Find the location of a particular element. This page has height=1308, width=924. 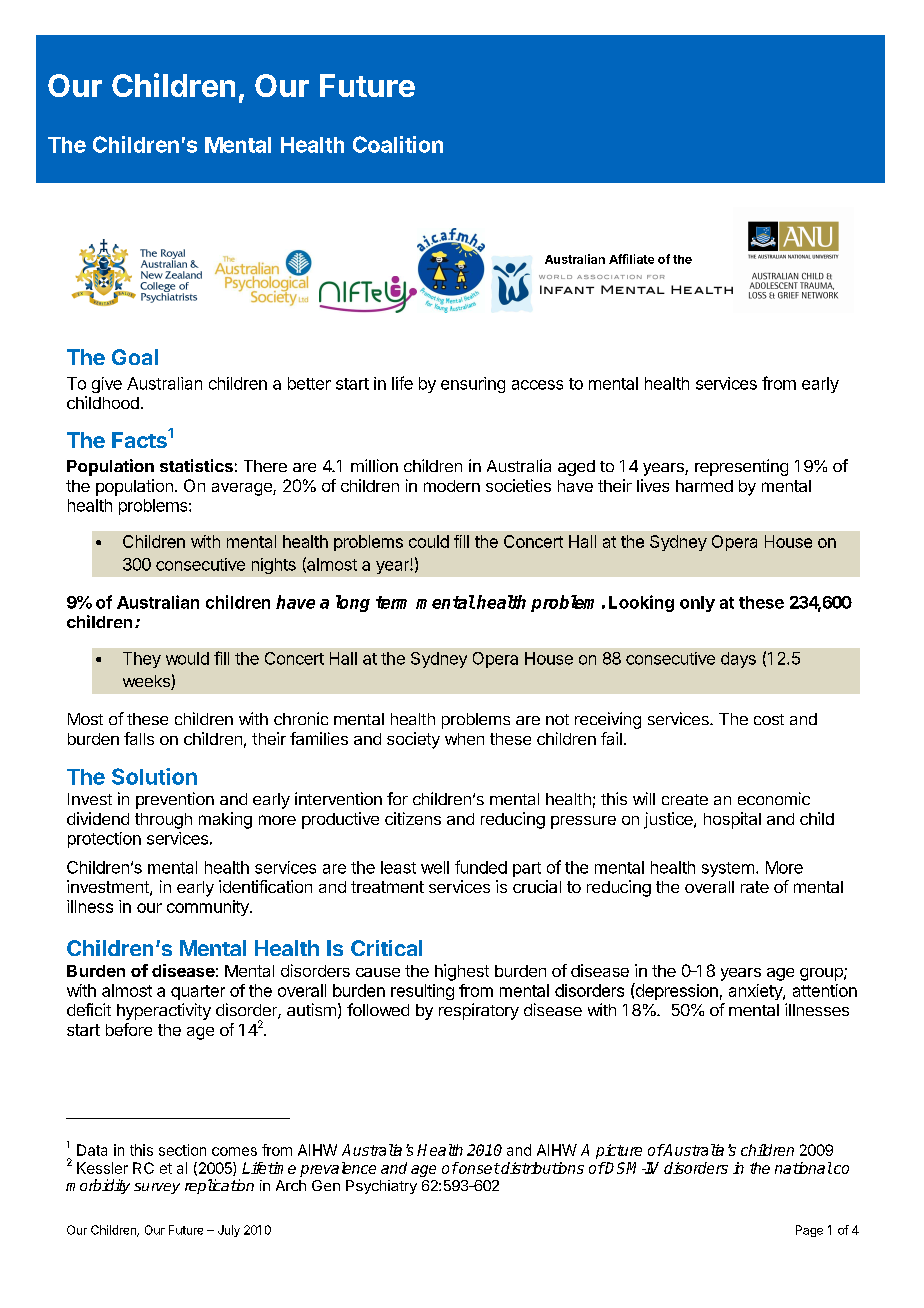

ensuring is located at coordinates (473, 385).
